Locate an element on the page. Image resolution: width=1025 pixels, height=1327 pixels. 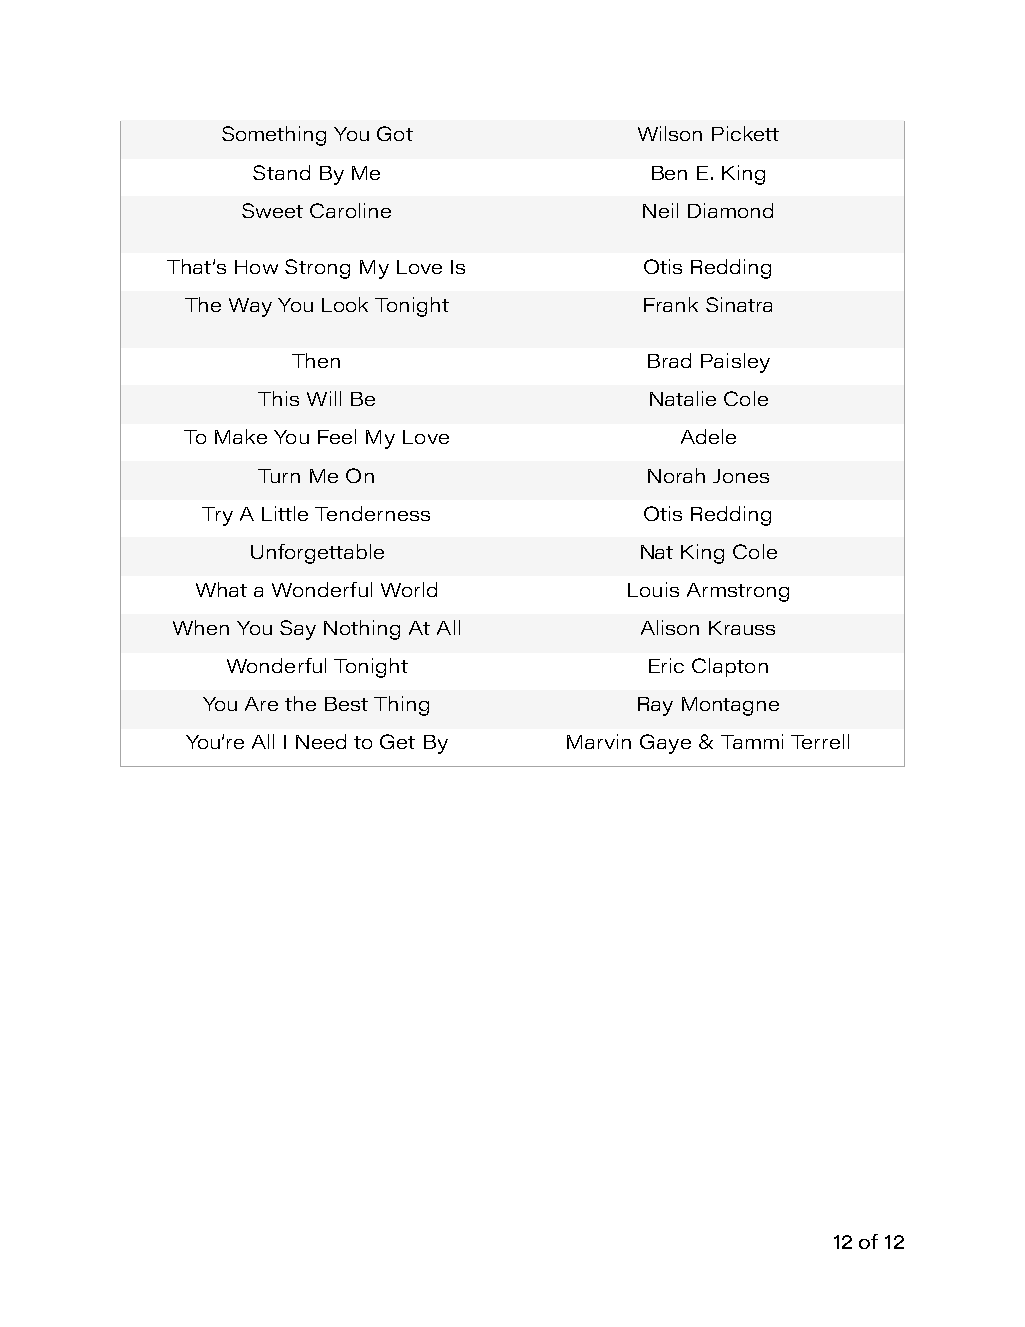
Tenderness is located at coordinates (372, 513).
